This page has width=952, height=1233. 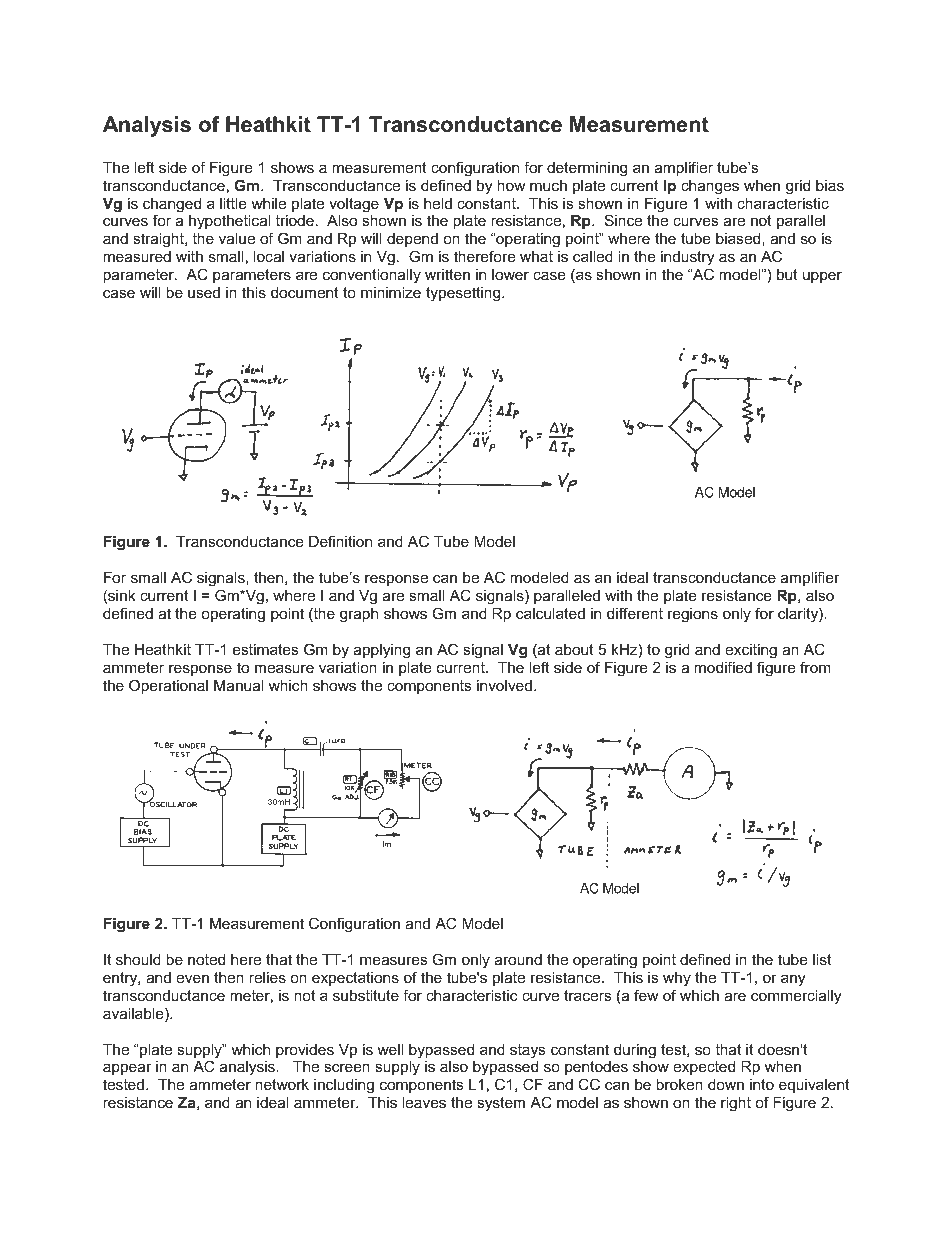 I want to click on calculated, so click(x=550, y=613).
